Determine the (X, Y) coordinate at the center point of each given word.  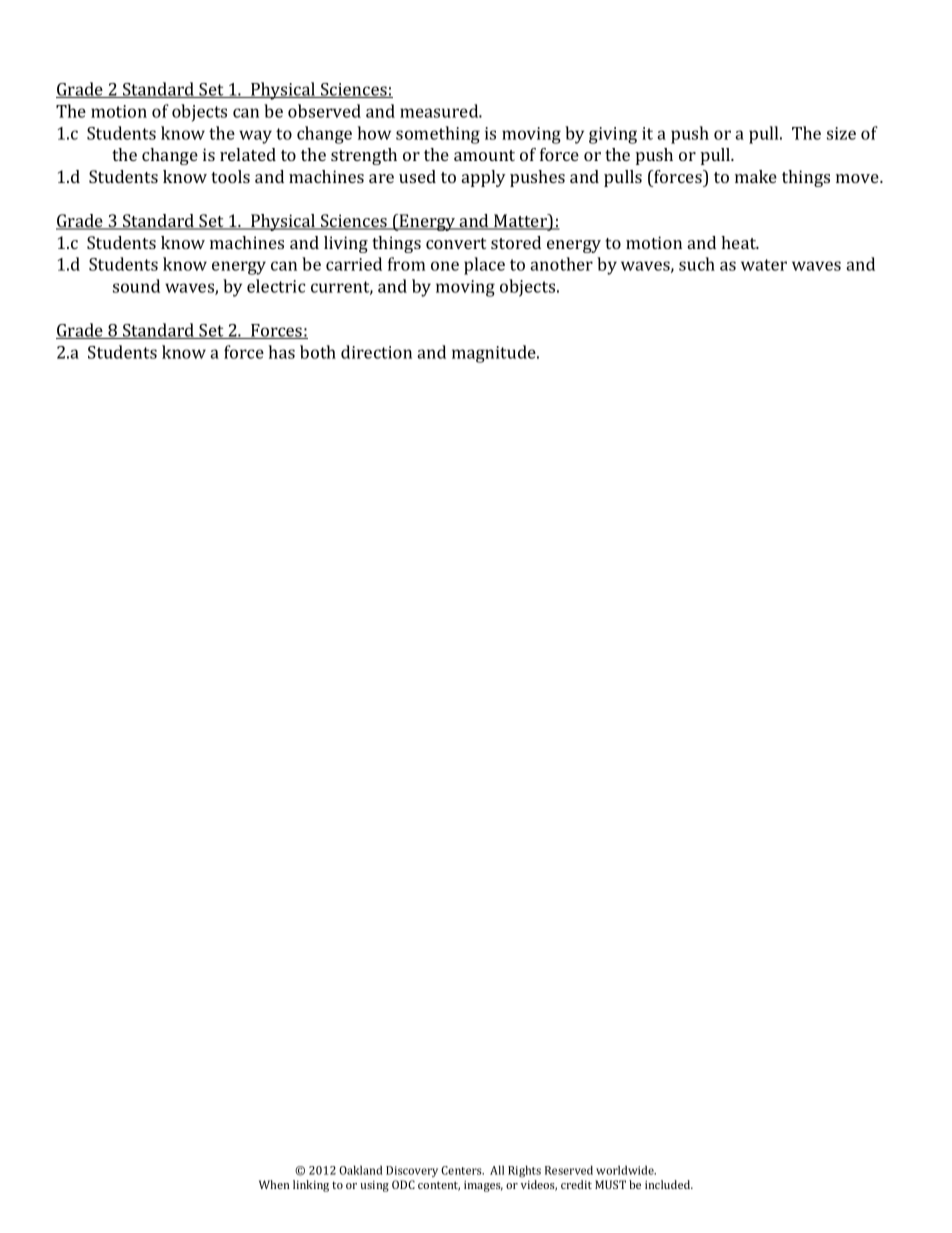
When (274, 1184)
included (669, 1184)
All (497, 1170)
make (756, 176)
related (248, 154)
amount (484, 155)
